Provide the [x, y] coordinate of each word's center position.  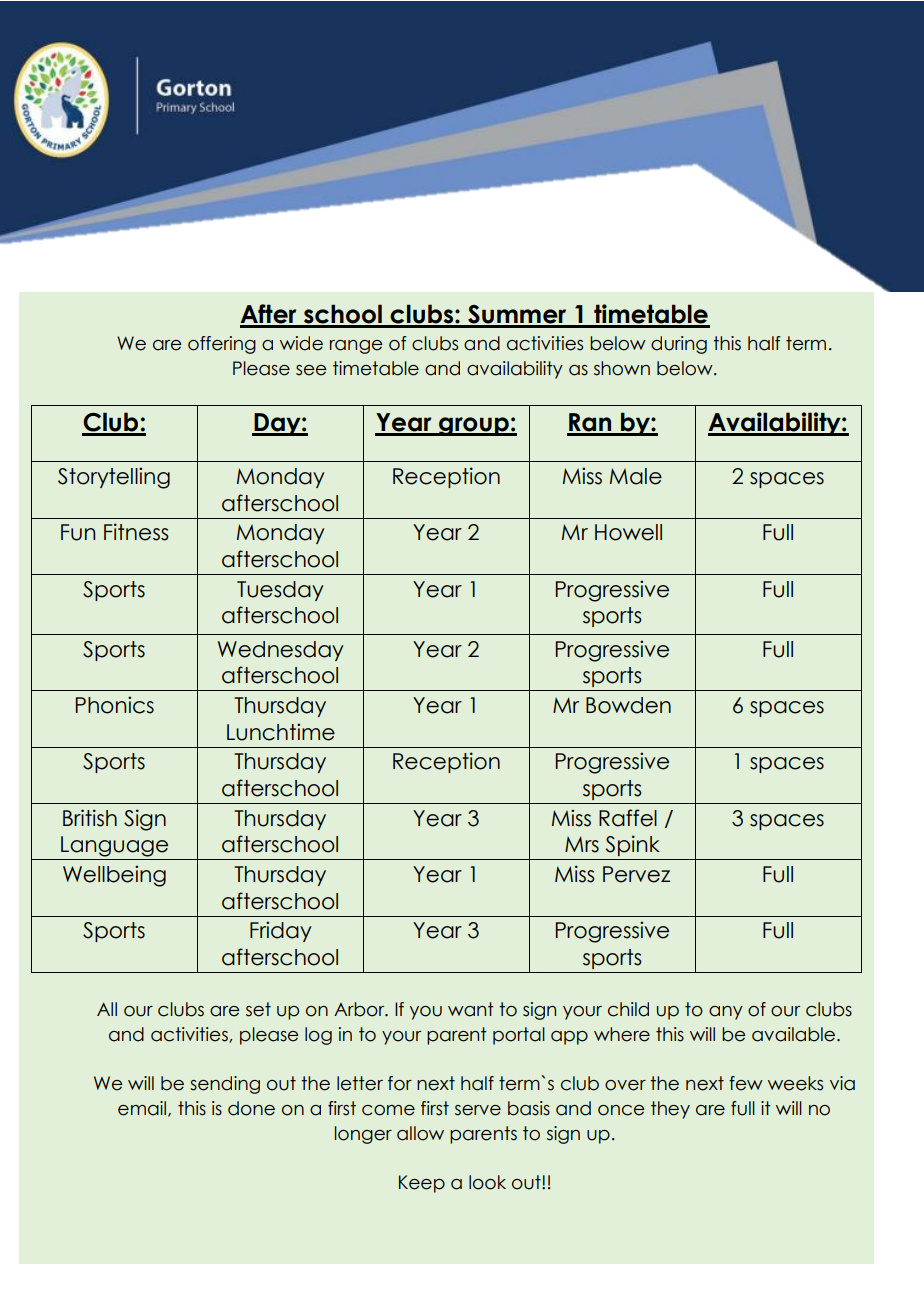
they [670, 1110]
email [143, 1109]
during [679, 345]
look [487, 1182]
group [474, 426]
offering [222, 345]
